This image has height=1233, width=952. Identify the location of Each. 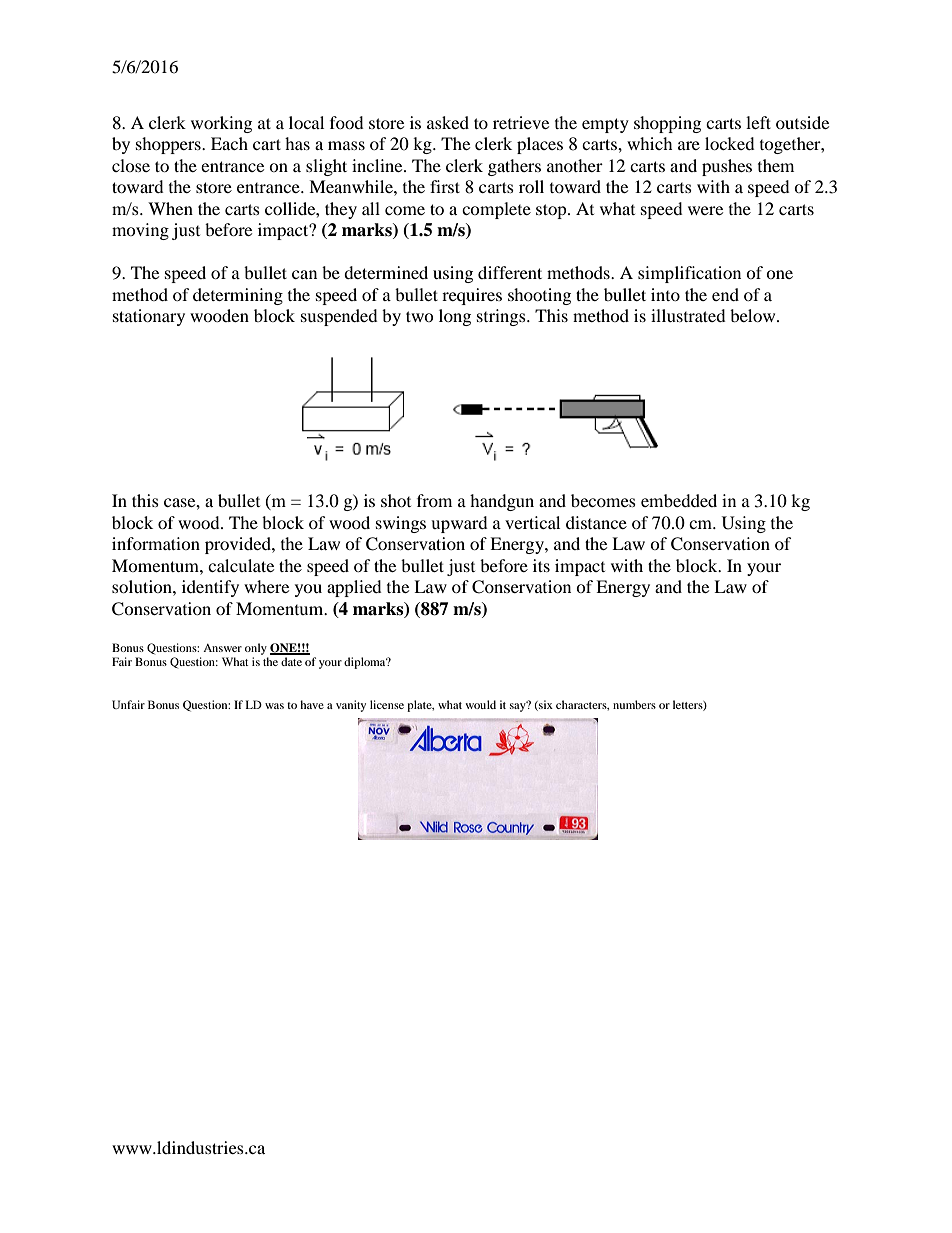
(229, 143).
